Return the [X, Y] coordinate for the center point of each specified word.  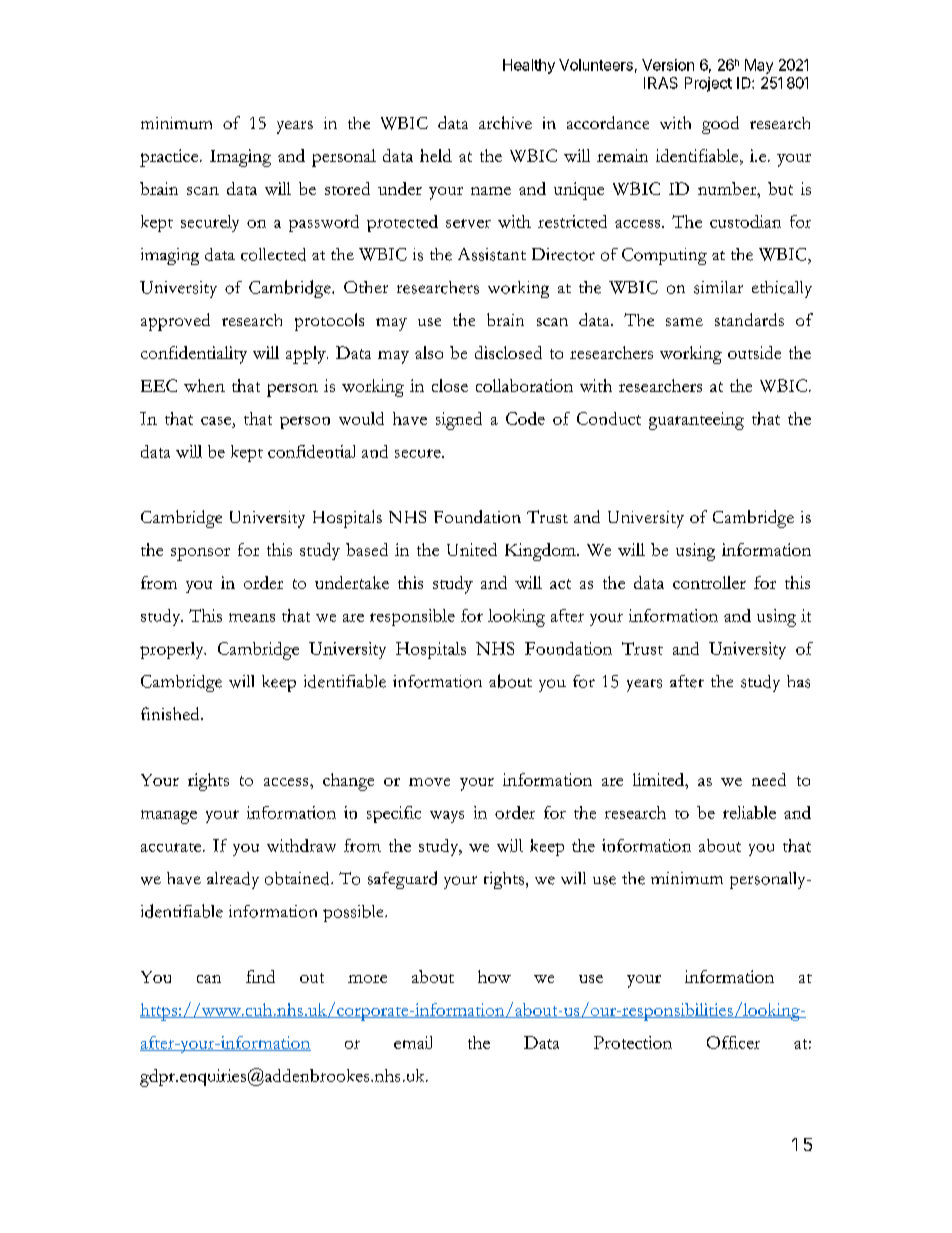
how [494, 976]
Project [708, 84]
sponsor [200, 554]
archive [505, 122]
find [260, 976]
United [472, 549]
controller [709, 582]
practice [170, 158]
